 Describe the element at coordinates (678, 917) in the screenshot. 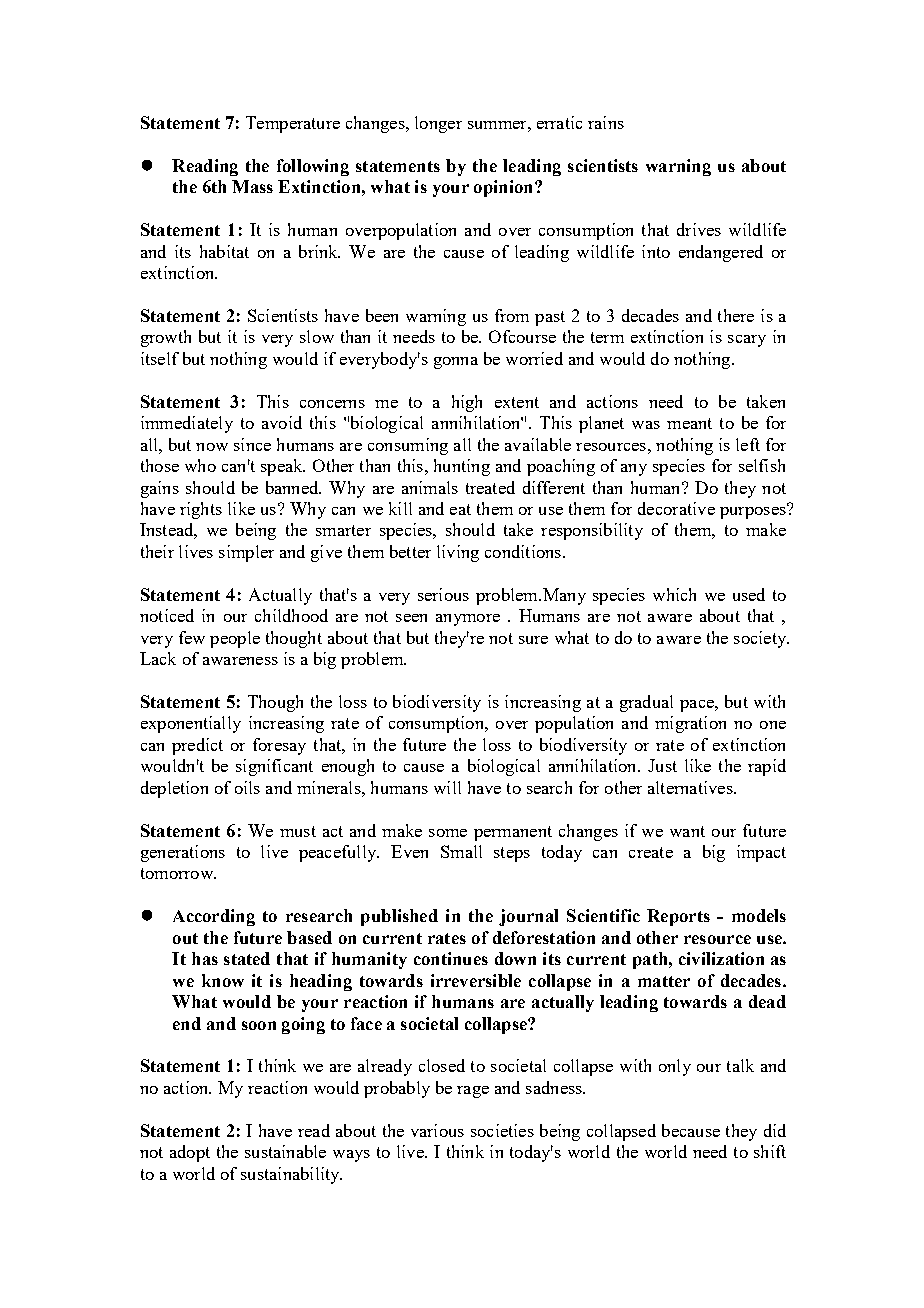

I see `Reports` at that location.
